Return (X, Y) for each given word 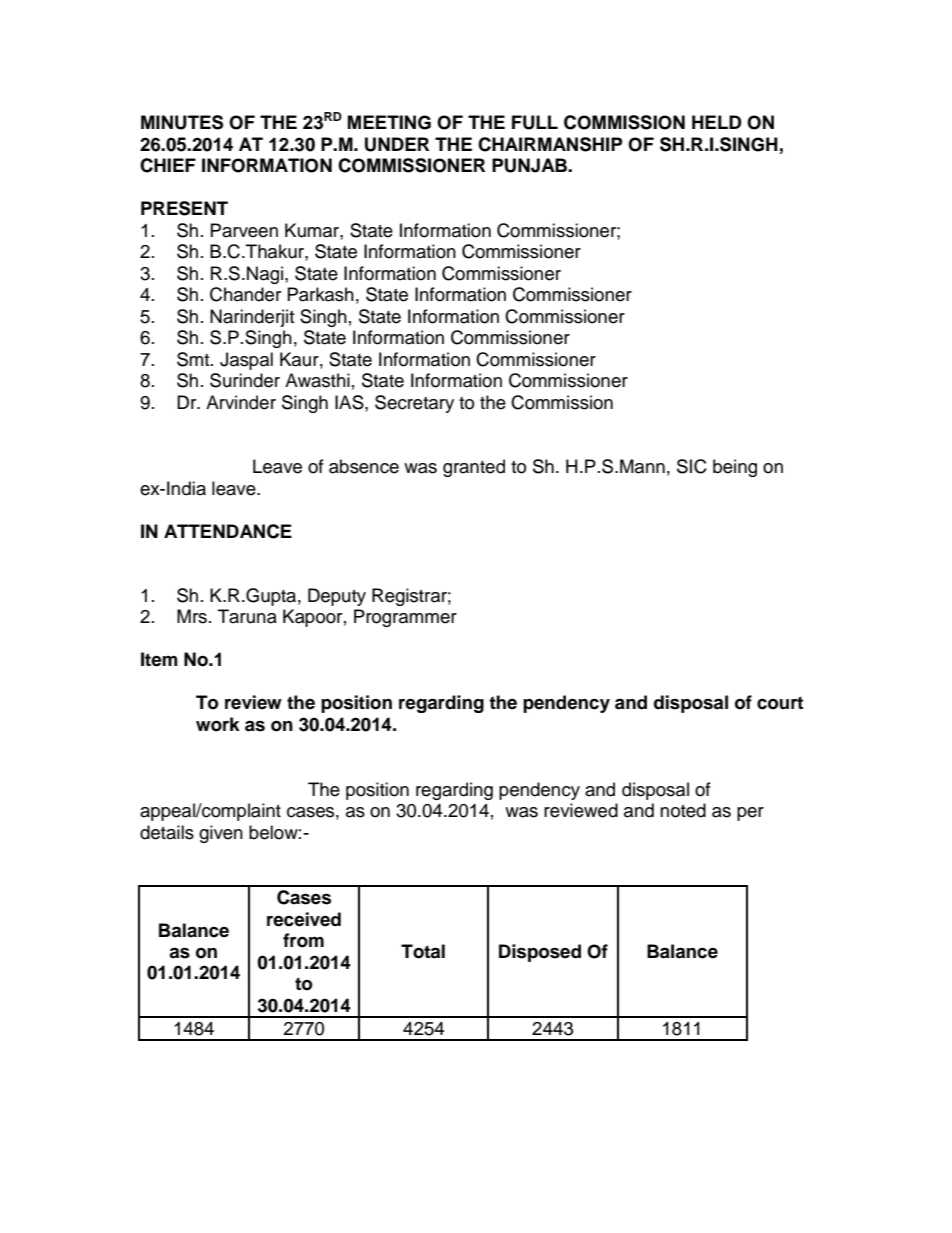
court (780, 703)
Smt (194, 359)
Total (423, 951)
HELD (717, 122)
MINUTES (182, 122)
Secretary (414, 404)
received (304, 919)
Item (159, 659)
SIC (692, 466)
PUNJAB (530, 165)
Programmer (405, 618)
